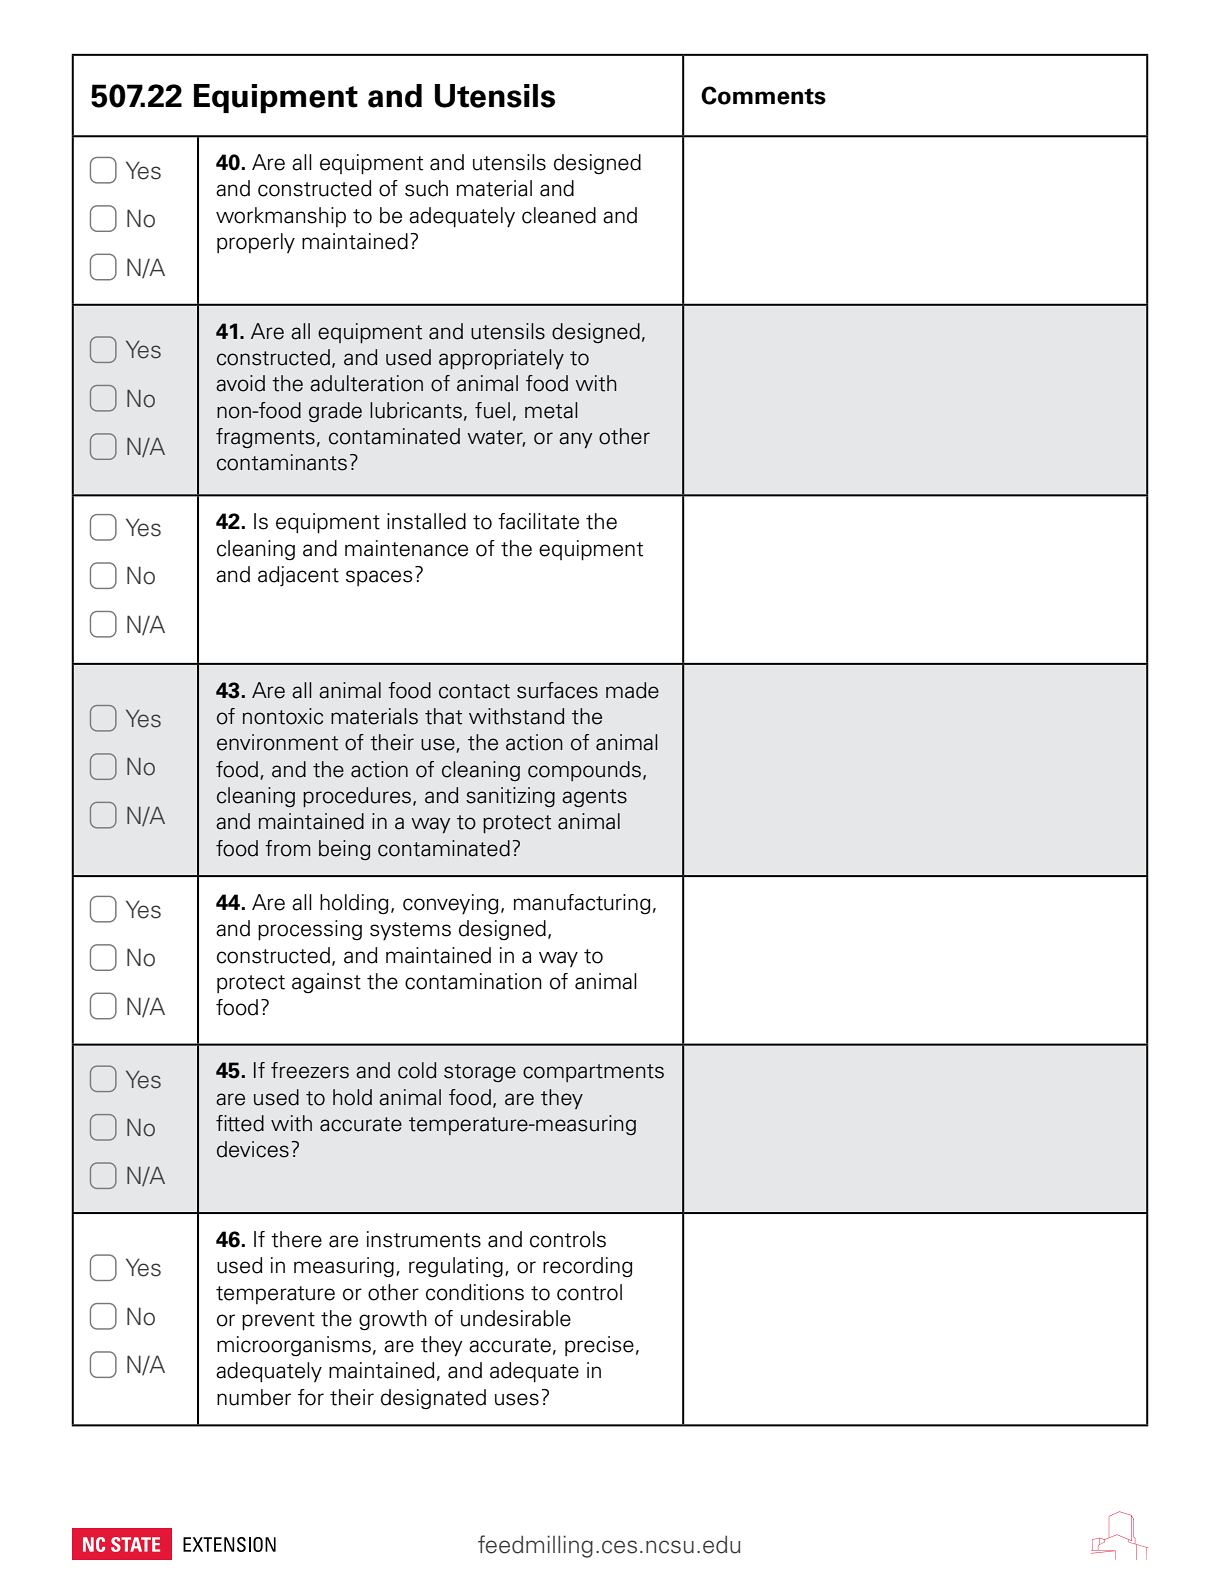 The image size is (1220, 1579). I want to click on Comments, so click(763, 95).
